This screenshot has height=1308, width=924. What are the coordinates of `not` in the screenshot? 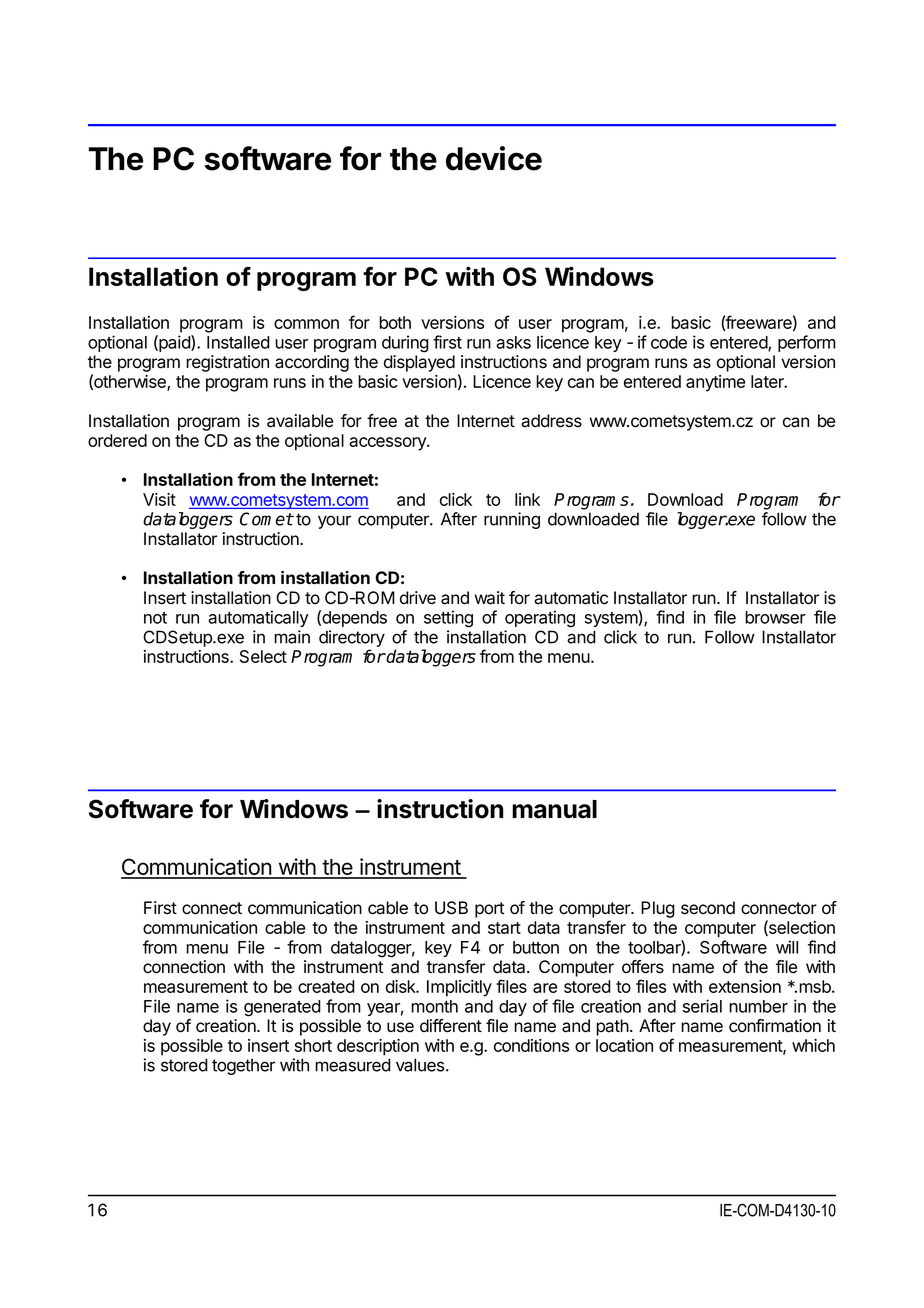 It's located at (155, 618).
